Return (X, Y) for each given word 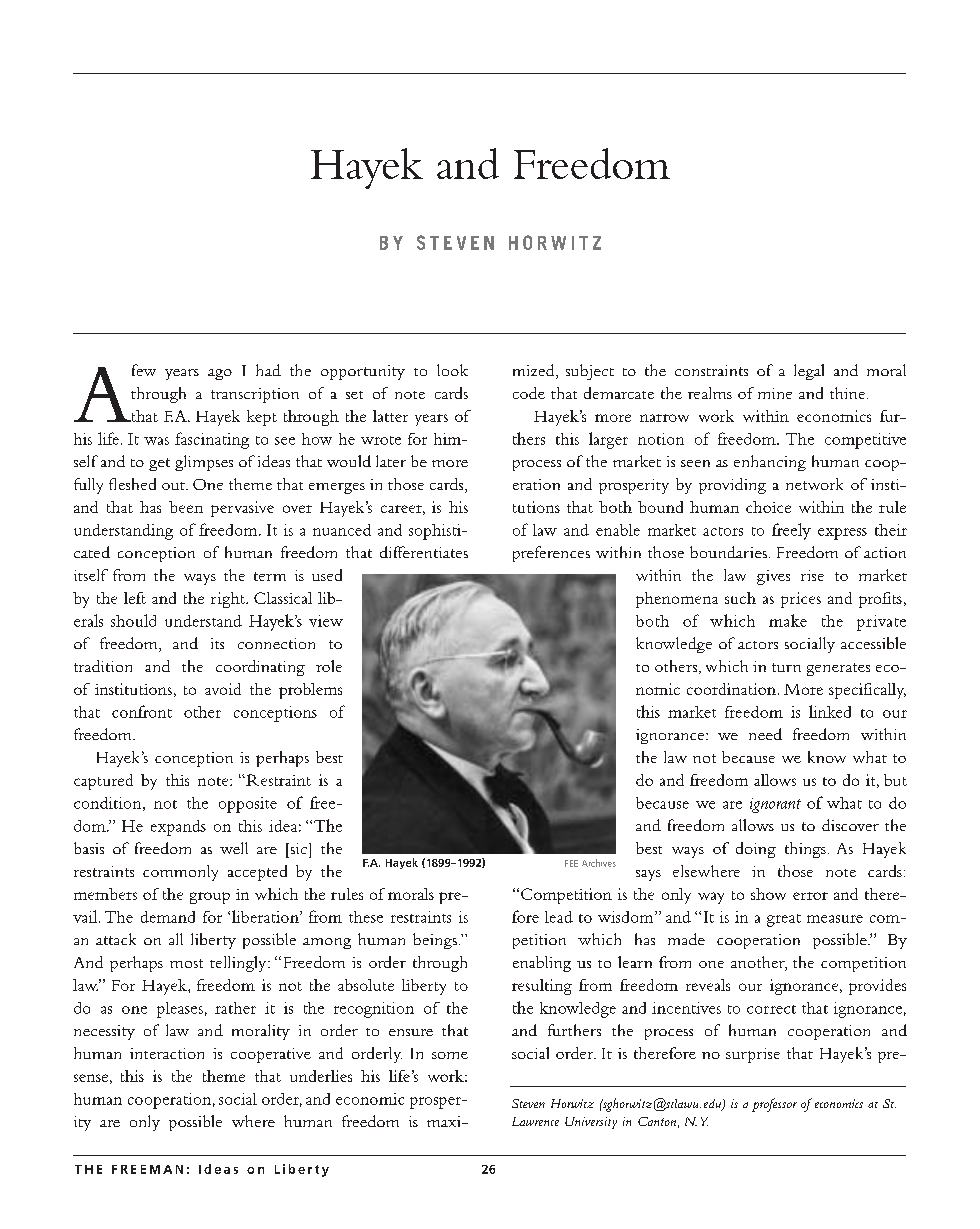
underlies (321, 1076)
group (210, 898)
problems (310, 691)
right (229, 600)
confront (142, 711)
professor (774, 1105)
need (765, 734)
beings (435, 941)
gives (773, 577)
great (784, 920)
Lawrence (535, 1121)
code (529, 393)
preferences (551, 554)
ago (220, 374)
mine (775, 393)
